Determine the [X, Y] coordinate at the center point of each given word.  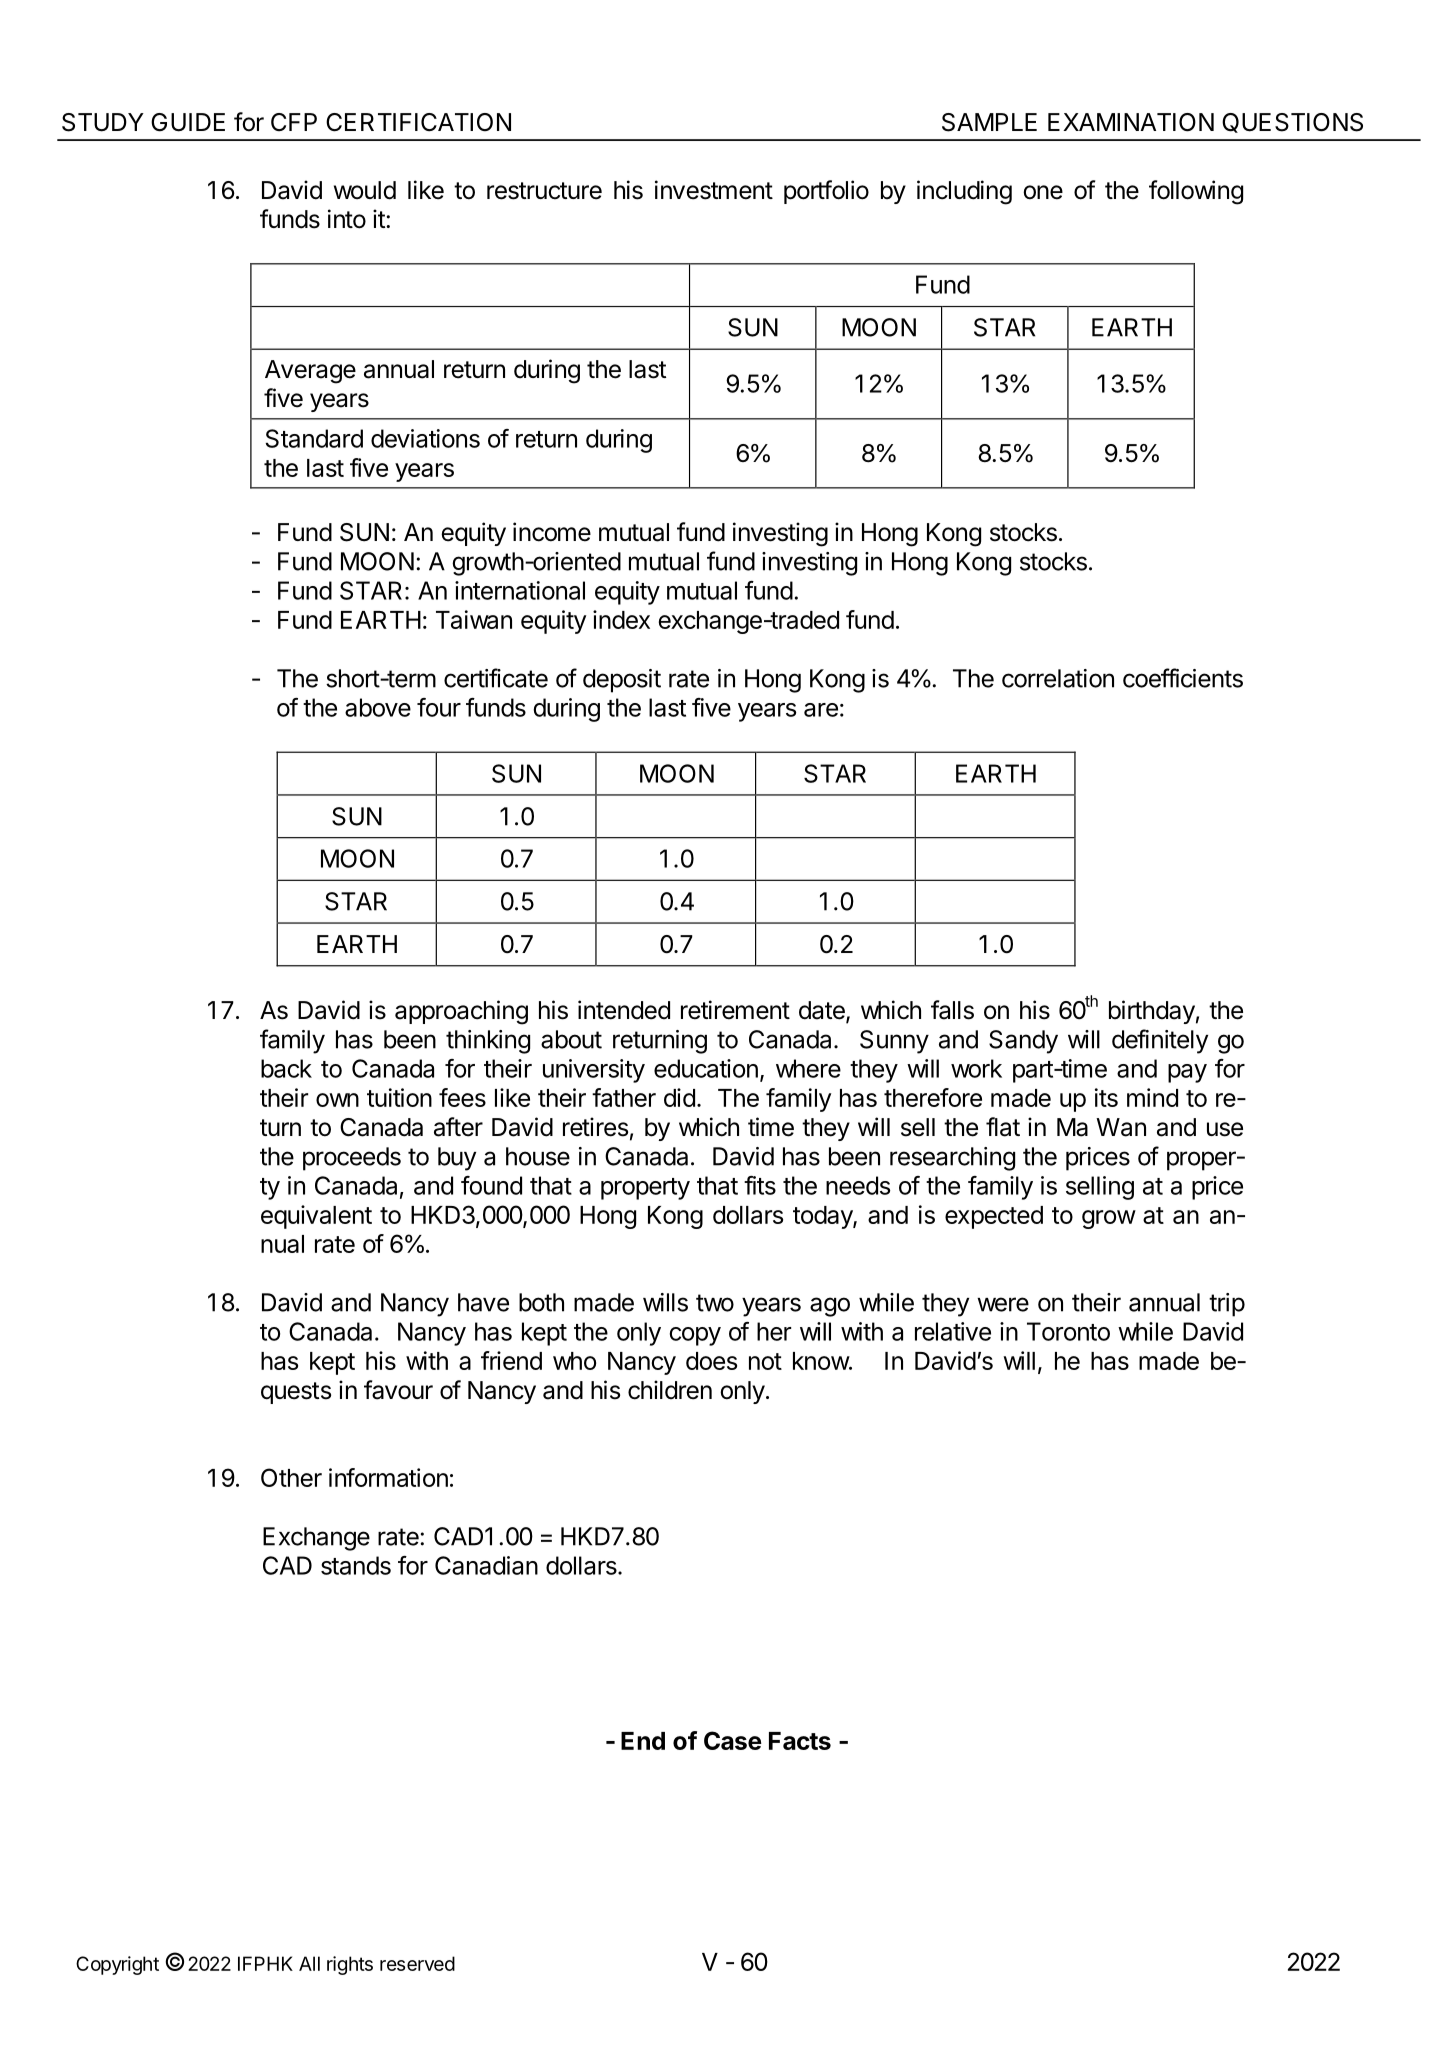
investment [714, 190]
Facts [800, 1741]
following [1196, 192]
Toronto [1068, 1331]
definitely [1160, 1041]
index [621, 619]
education [706, 1068]
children [670, 1390]
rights [350, 1965]
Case [733, 1740]
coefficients [1183, 678]
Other [291, 1477]
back [286, 1068]
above [378, 707]
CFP [294, 122]
